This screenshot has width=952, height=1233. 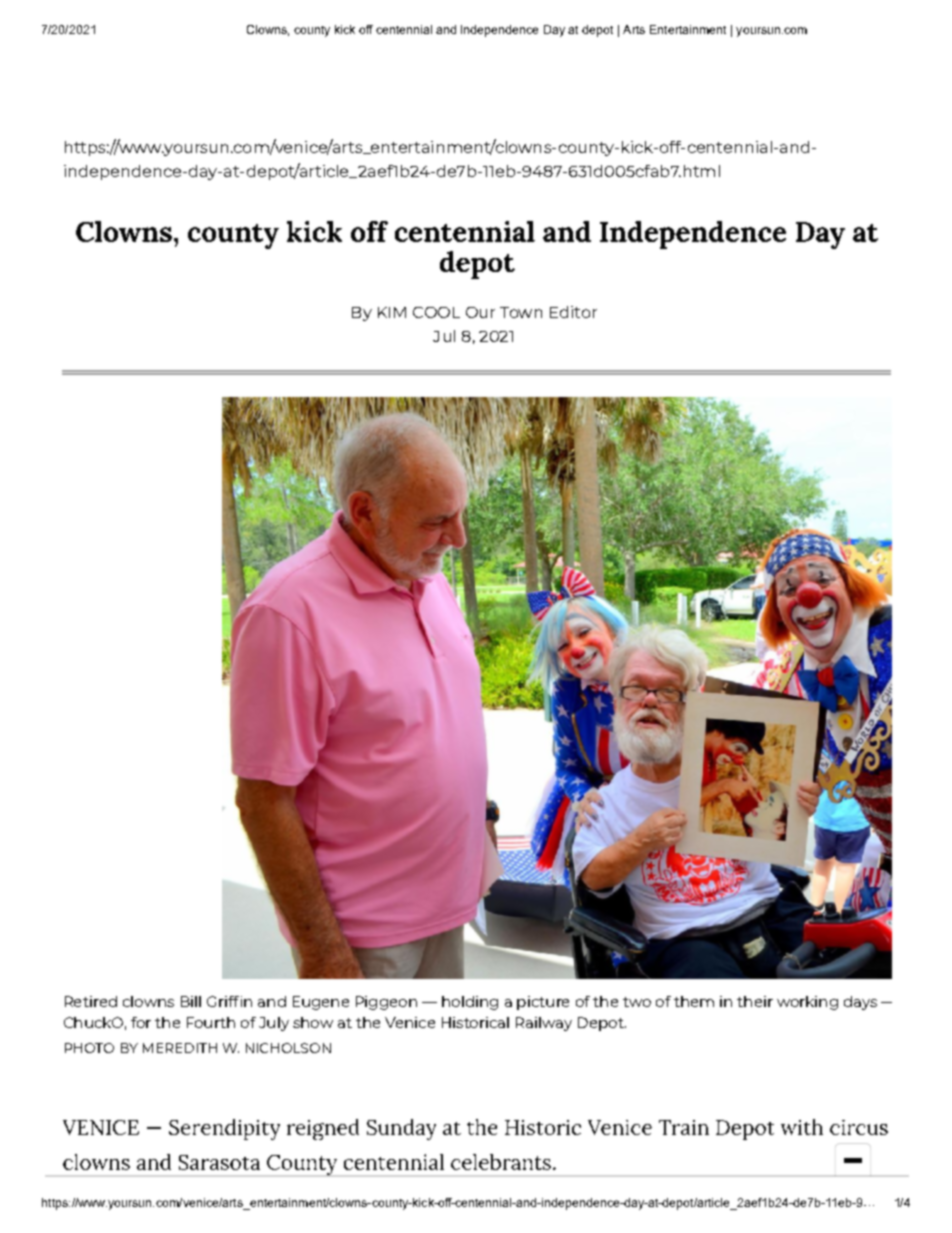 What do you see at coordinates (224, 1129) in the screenshot?
I see `Serendipity` at bounding box center [224, 1129].
